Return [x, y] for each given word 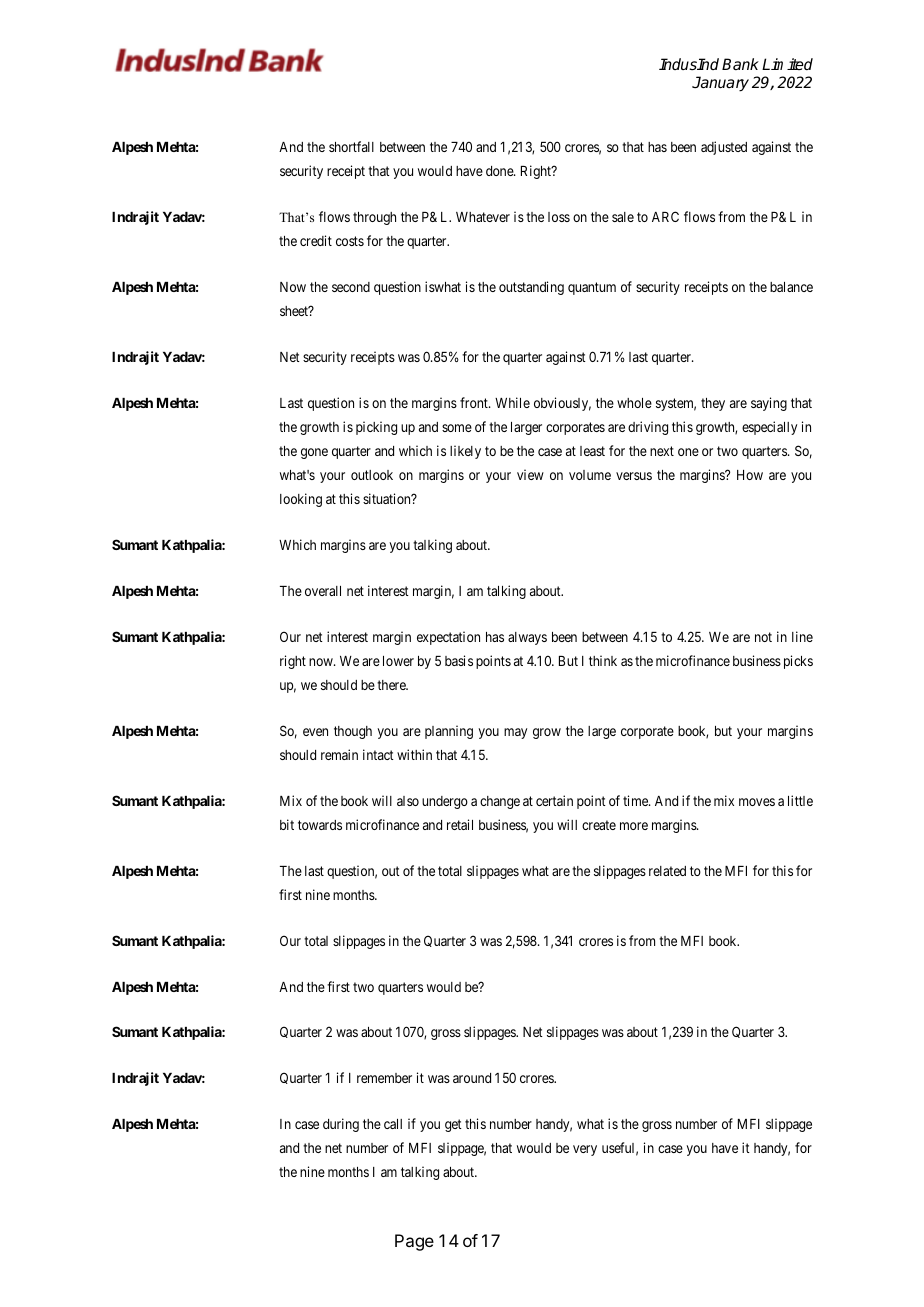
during [341, 1125]
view [530, 474]
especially [769, 428]
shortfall [351, 146]
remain [339, 754]
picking [376, 428]
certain [554, 800]
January [720, 84]
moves [757, 802]
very [585, 1150]
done [500, 171]
